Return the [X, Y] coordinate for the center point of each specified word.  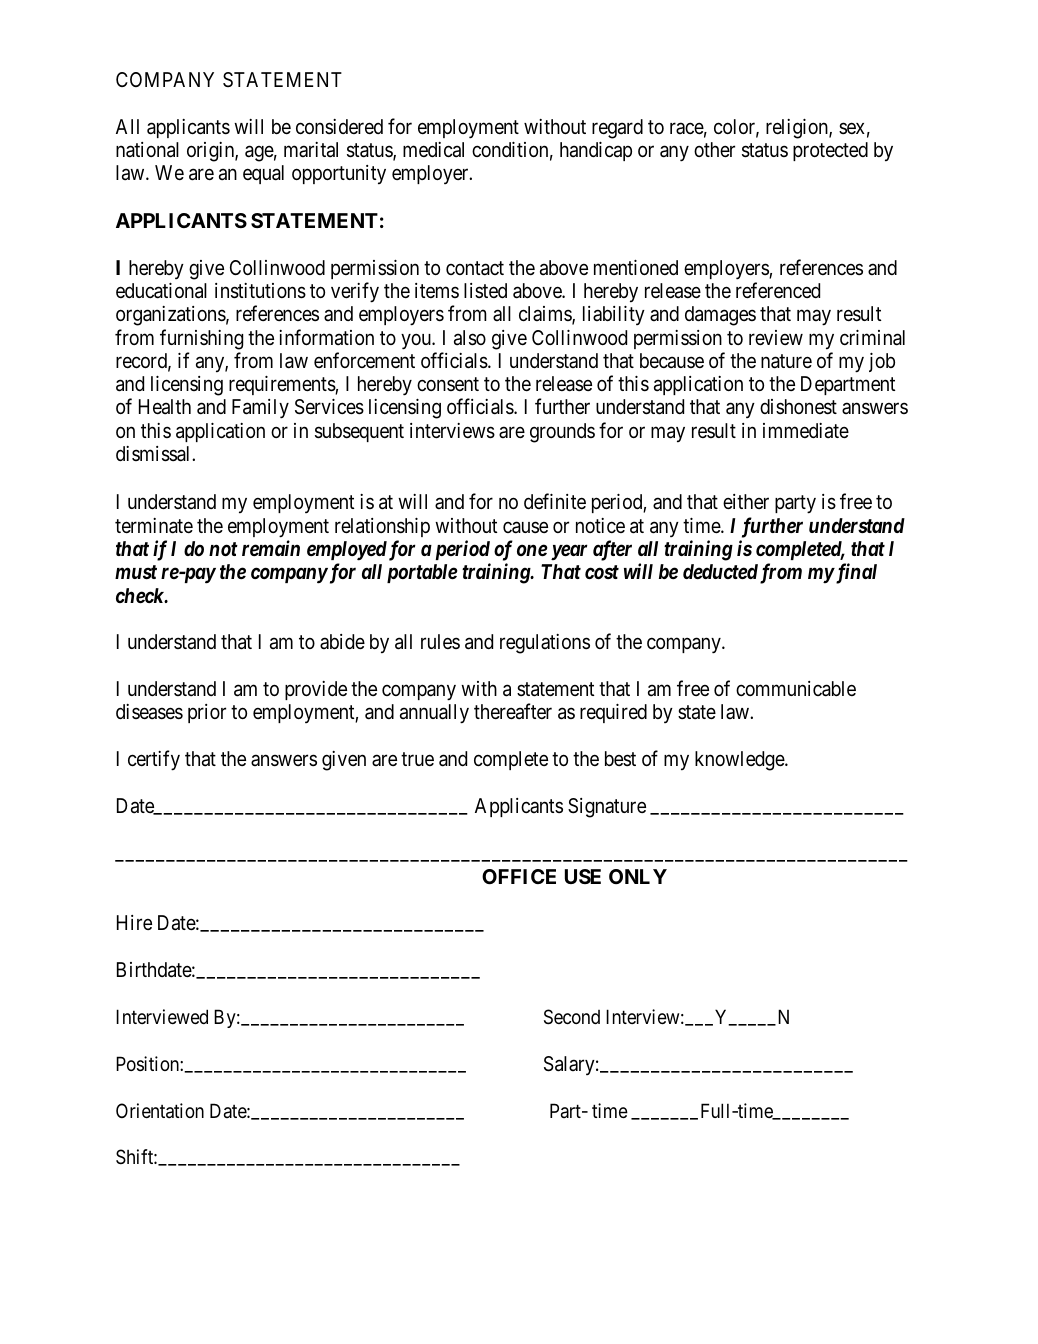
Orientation [160, 1111]
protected [830, 151]
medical [433, 150]
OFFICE [519, 876]
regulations [545, 644]
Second [572, 1017]
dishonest [798, 407]
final [855, 573]
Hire [134, 922]
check [141, 596]
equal [263, 174]
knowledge [740, 761]
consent [448, 384]
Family [260, 409]
